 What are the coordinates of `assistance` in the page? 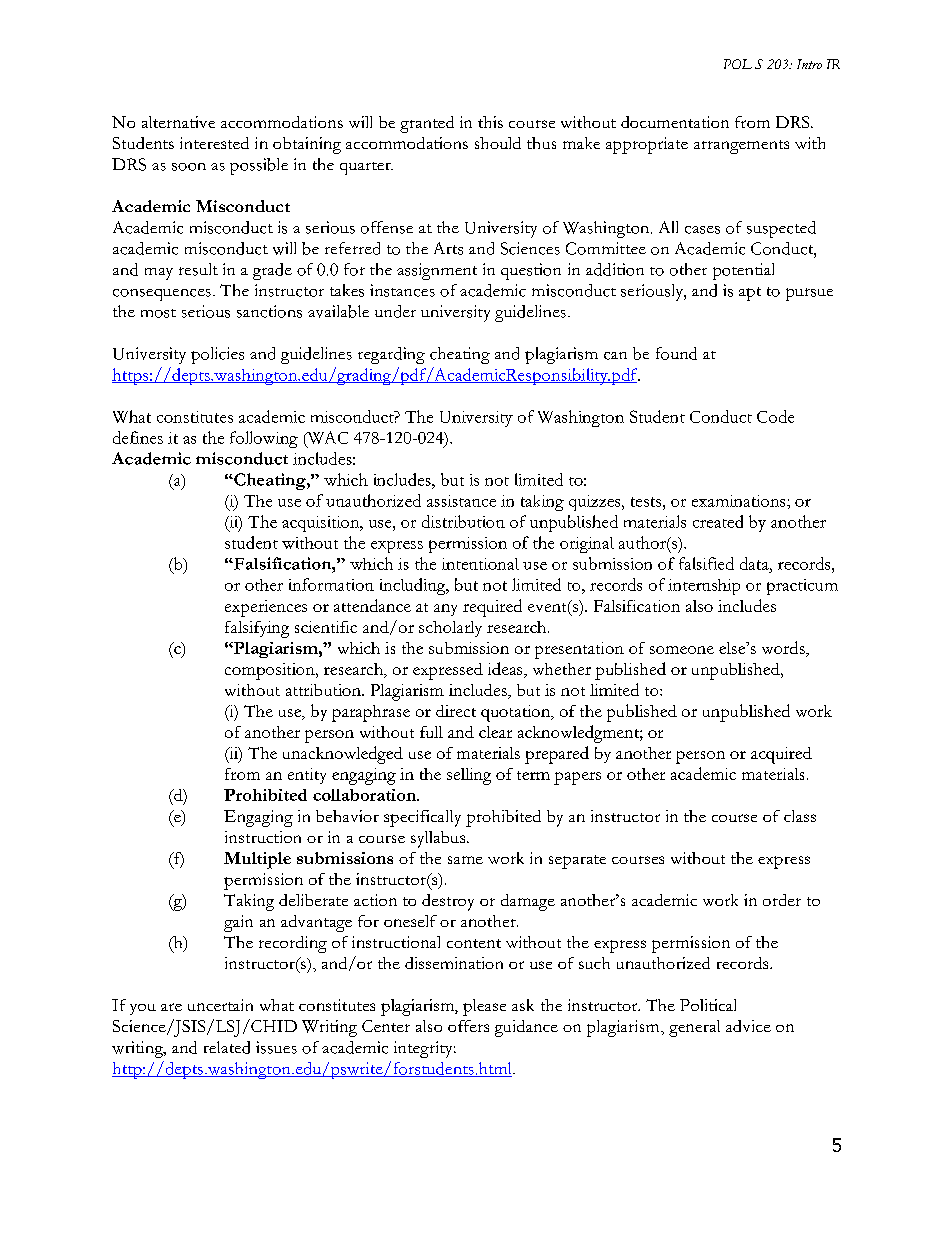 It's located at (461, 501).
